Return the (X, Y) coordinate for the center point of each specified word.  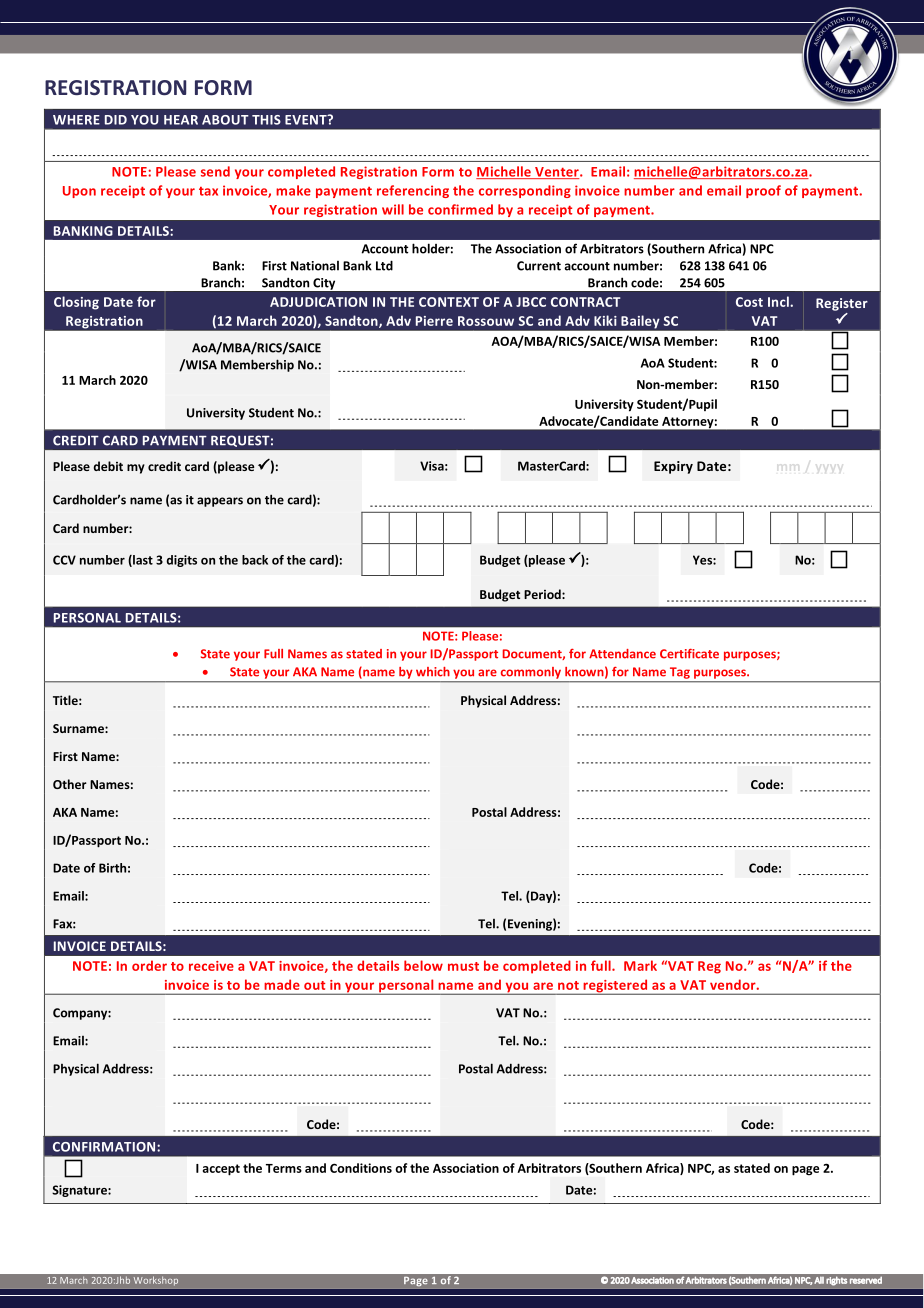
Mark (640, 965)
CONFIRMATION (105, 1147)
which (433, 672)
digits (181, 561)
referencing (413, 191)
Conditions (361, 1168)
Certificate (689, 654)
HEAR (181, 120)
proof (763, 191)
